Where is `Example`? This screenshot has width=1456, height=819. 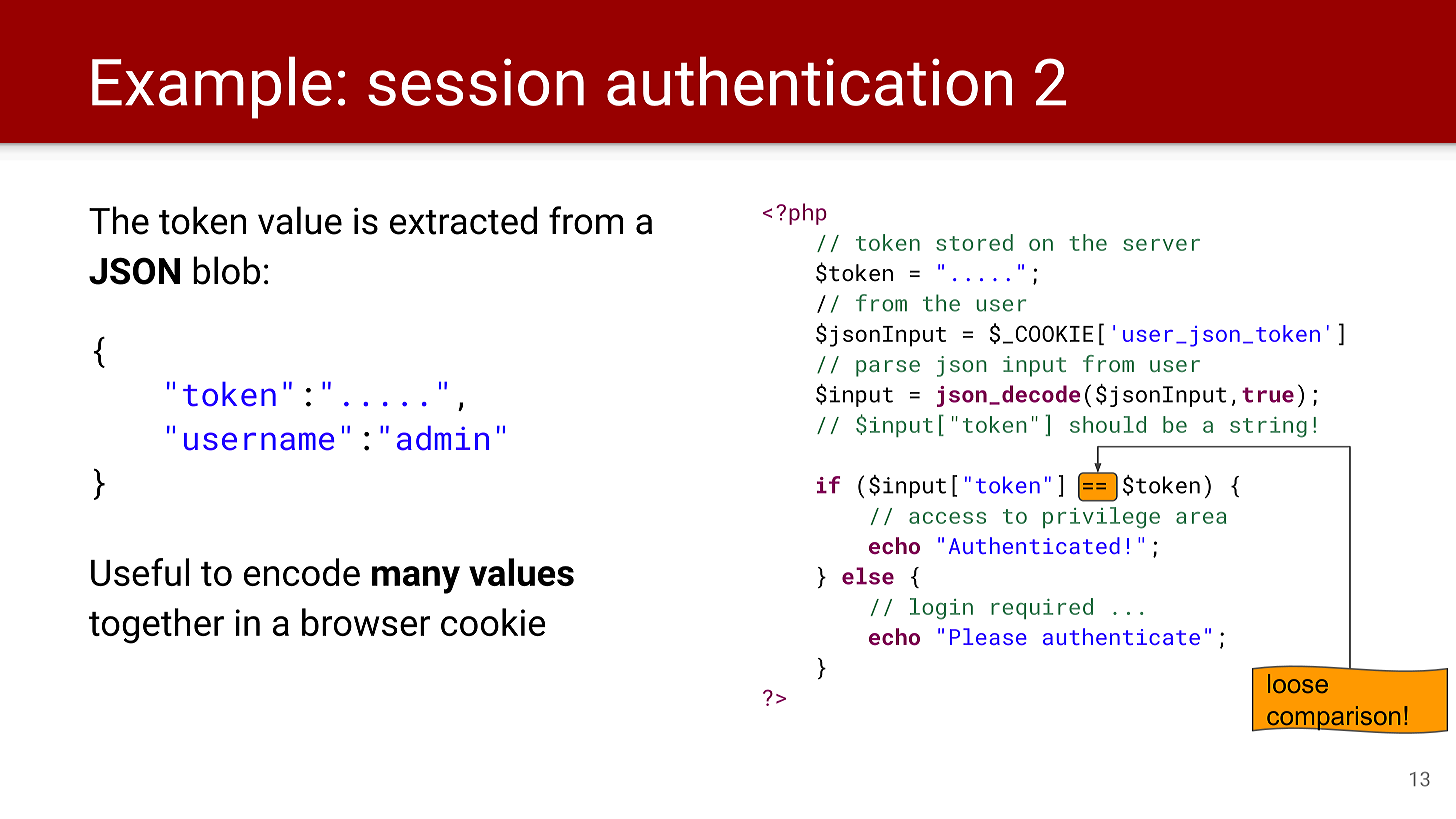 Example is located at coordinates (212, 87).
